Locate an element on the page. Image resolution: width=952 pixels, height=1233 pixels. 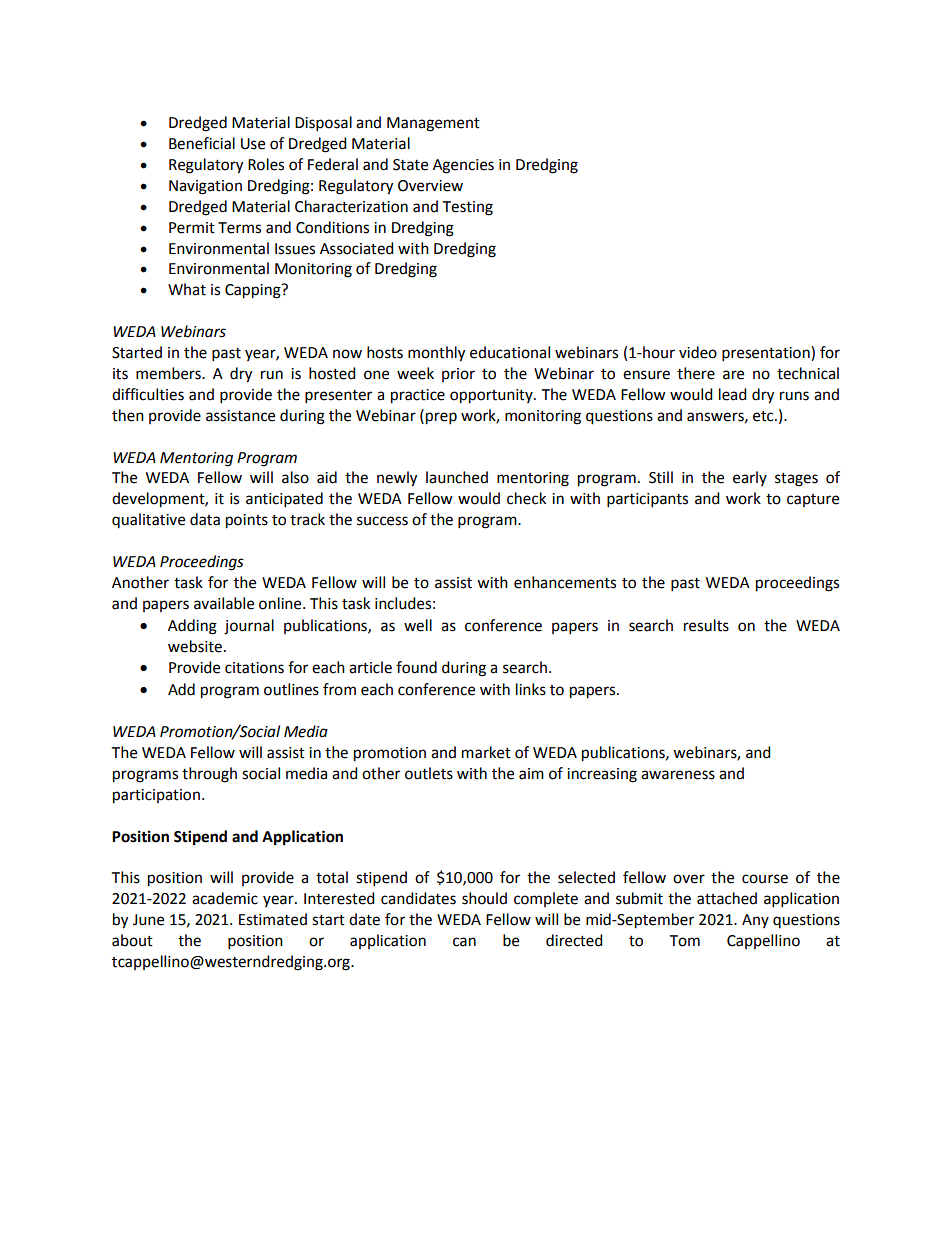
Beneficial is located at coordinates (202, 143).
